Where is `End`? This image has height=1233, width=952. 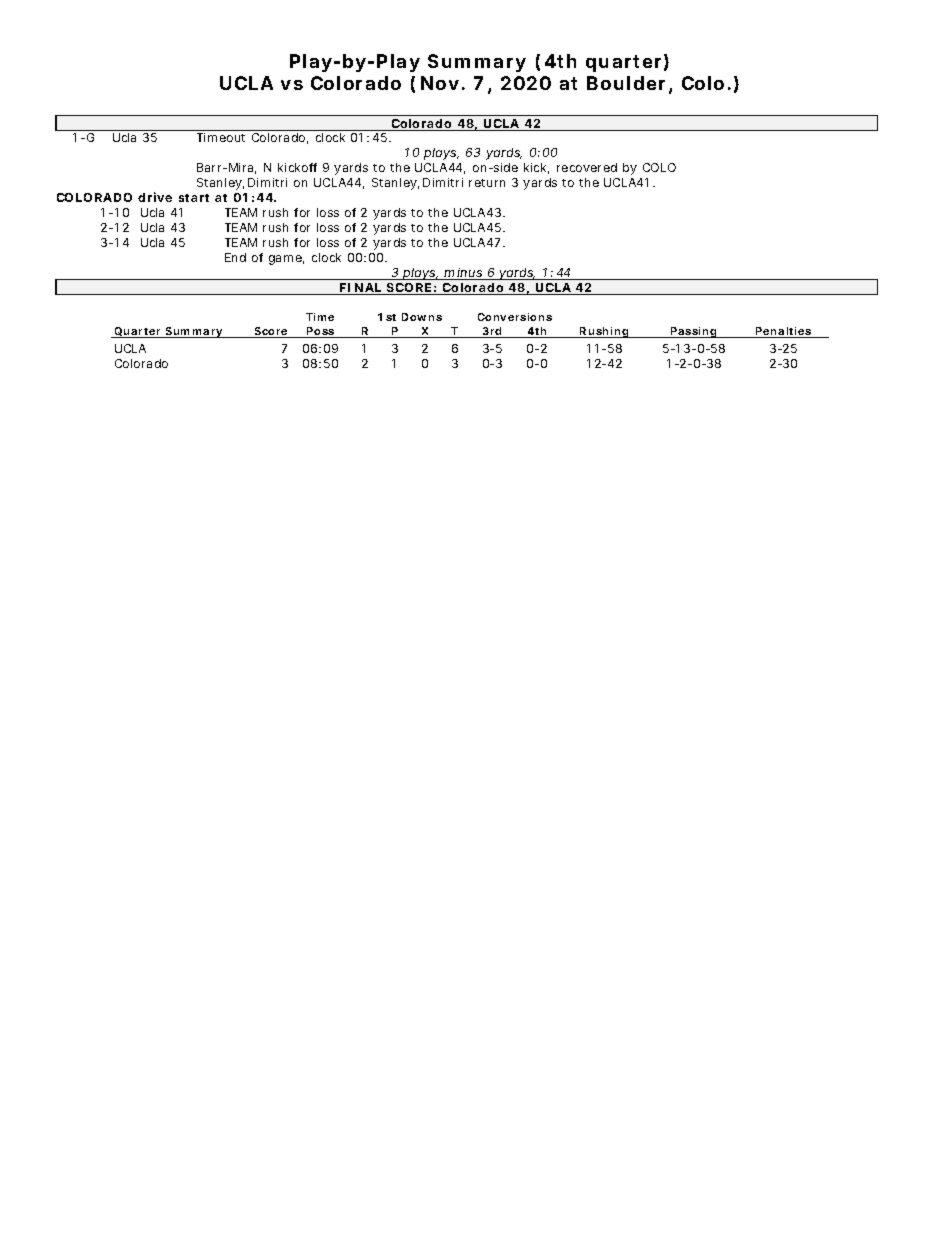
End is located at coordinates (235, 257).
